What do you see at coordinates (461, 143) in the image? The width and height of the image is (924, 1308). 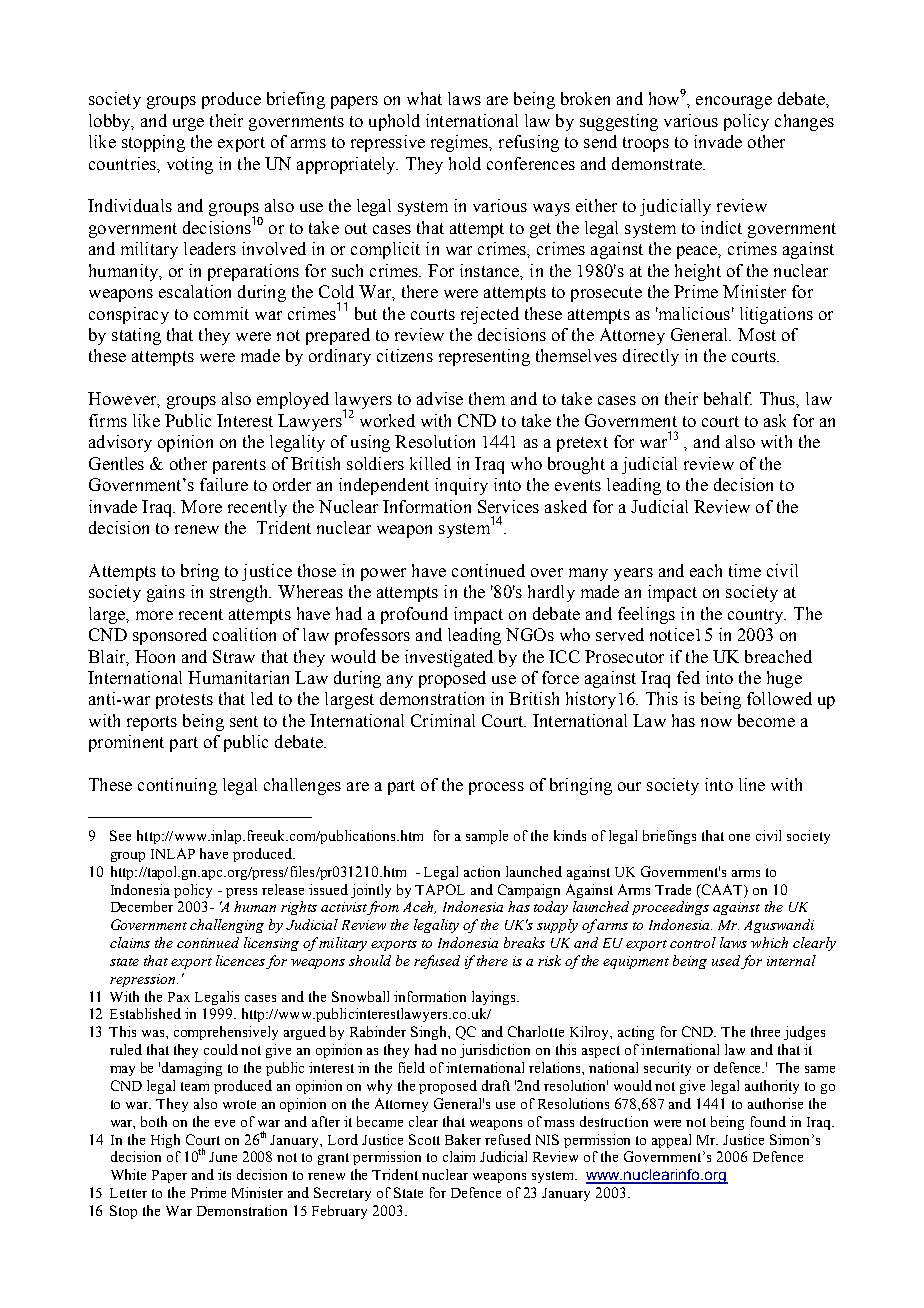 I see `regimes` at bounding box center [461, 143].
